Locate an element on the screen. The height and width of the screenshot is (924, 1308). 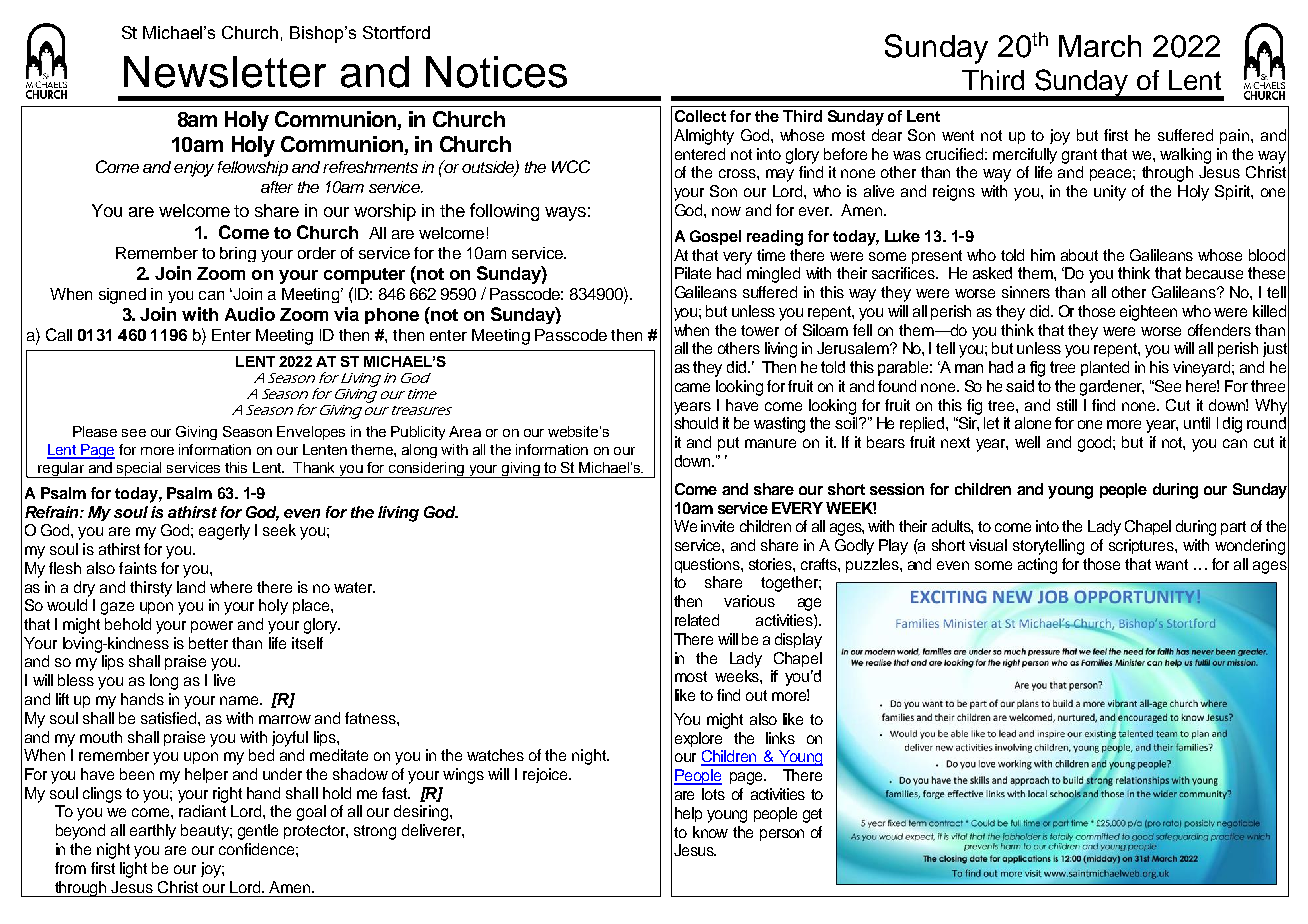
Gospel is located at coordinates (715, 237).
